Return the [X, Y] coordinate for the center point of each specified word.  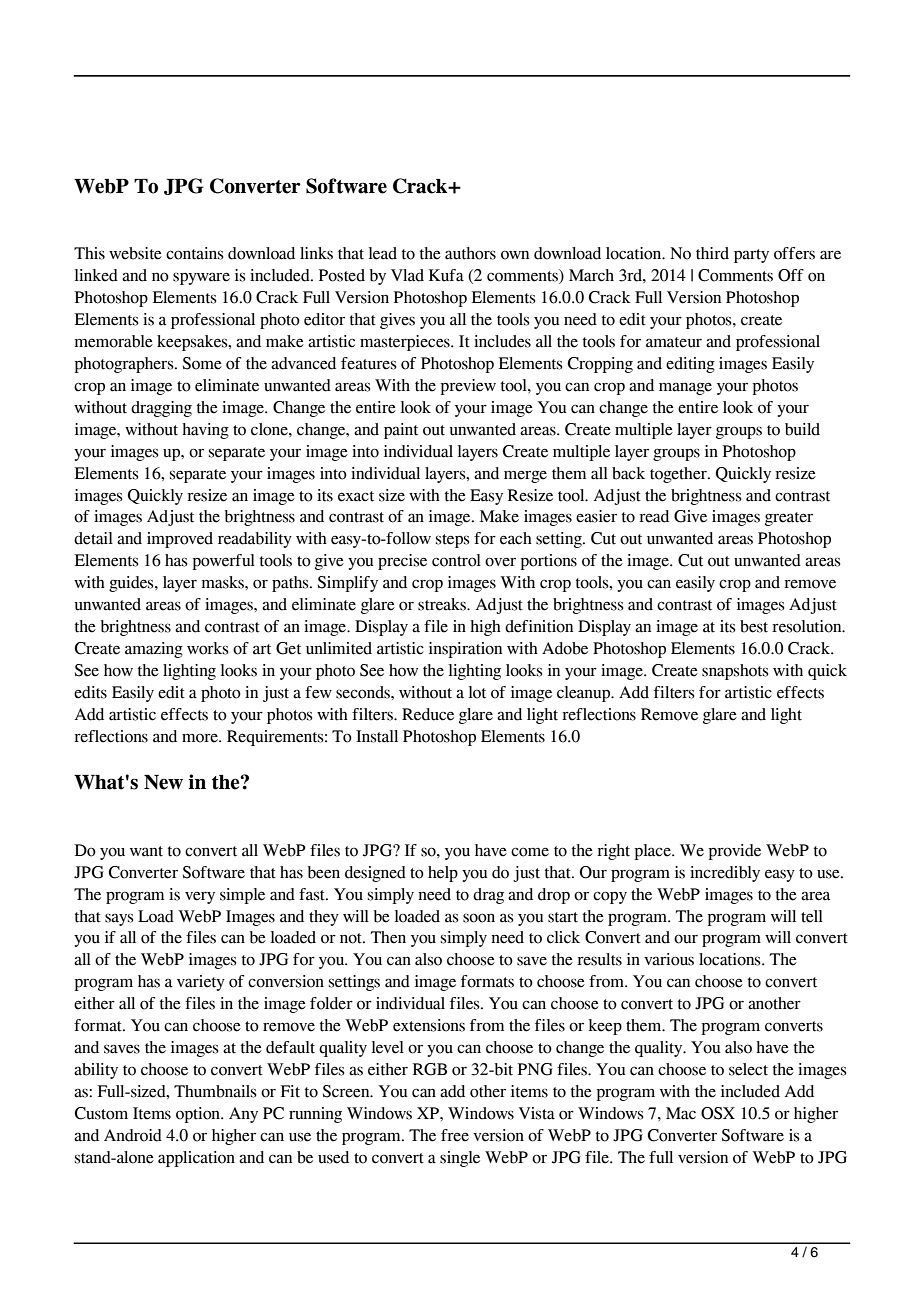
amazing [154, 650]
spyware [201, 278]
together [679, 475]
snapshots [735, 672]
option [199, 1115]
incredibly [725, 874]
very [200, 898]
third [712, 253]
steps [453, 541]
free [455, 1135]
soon [479, 918]
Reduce [428, 714]
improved [180, 540]
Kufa [446, 275]
